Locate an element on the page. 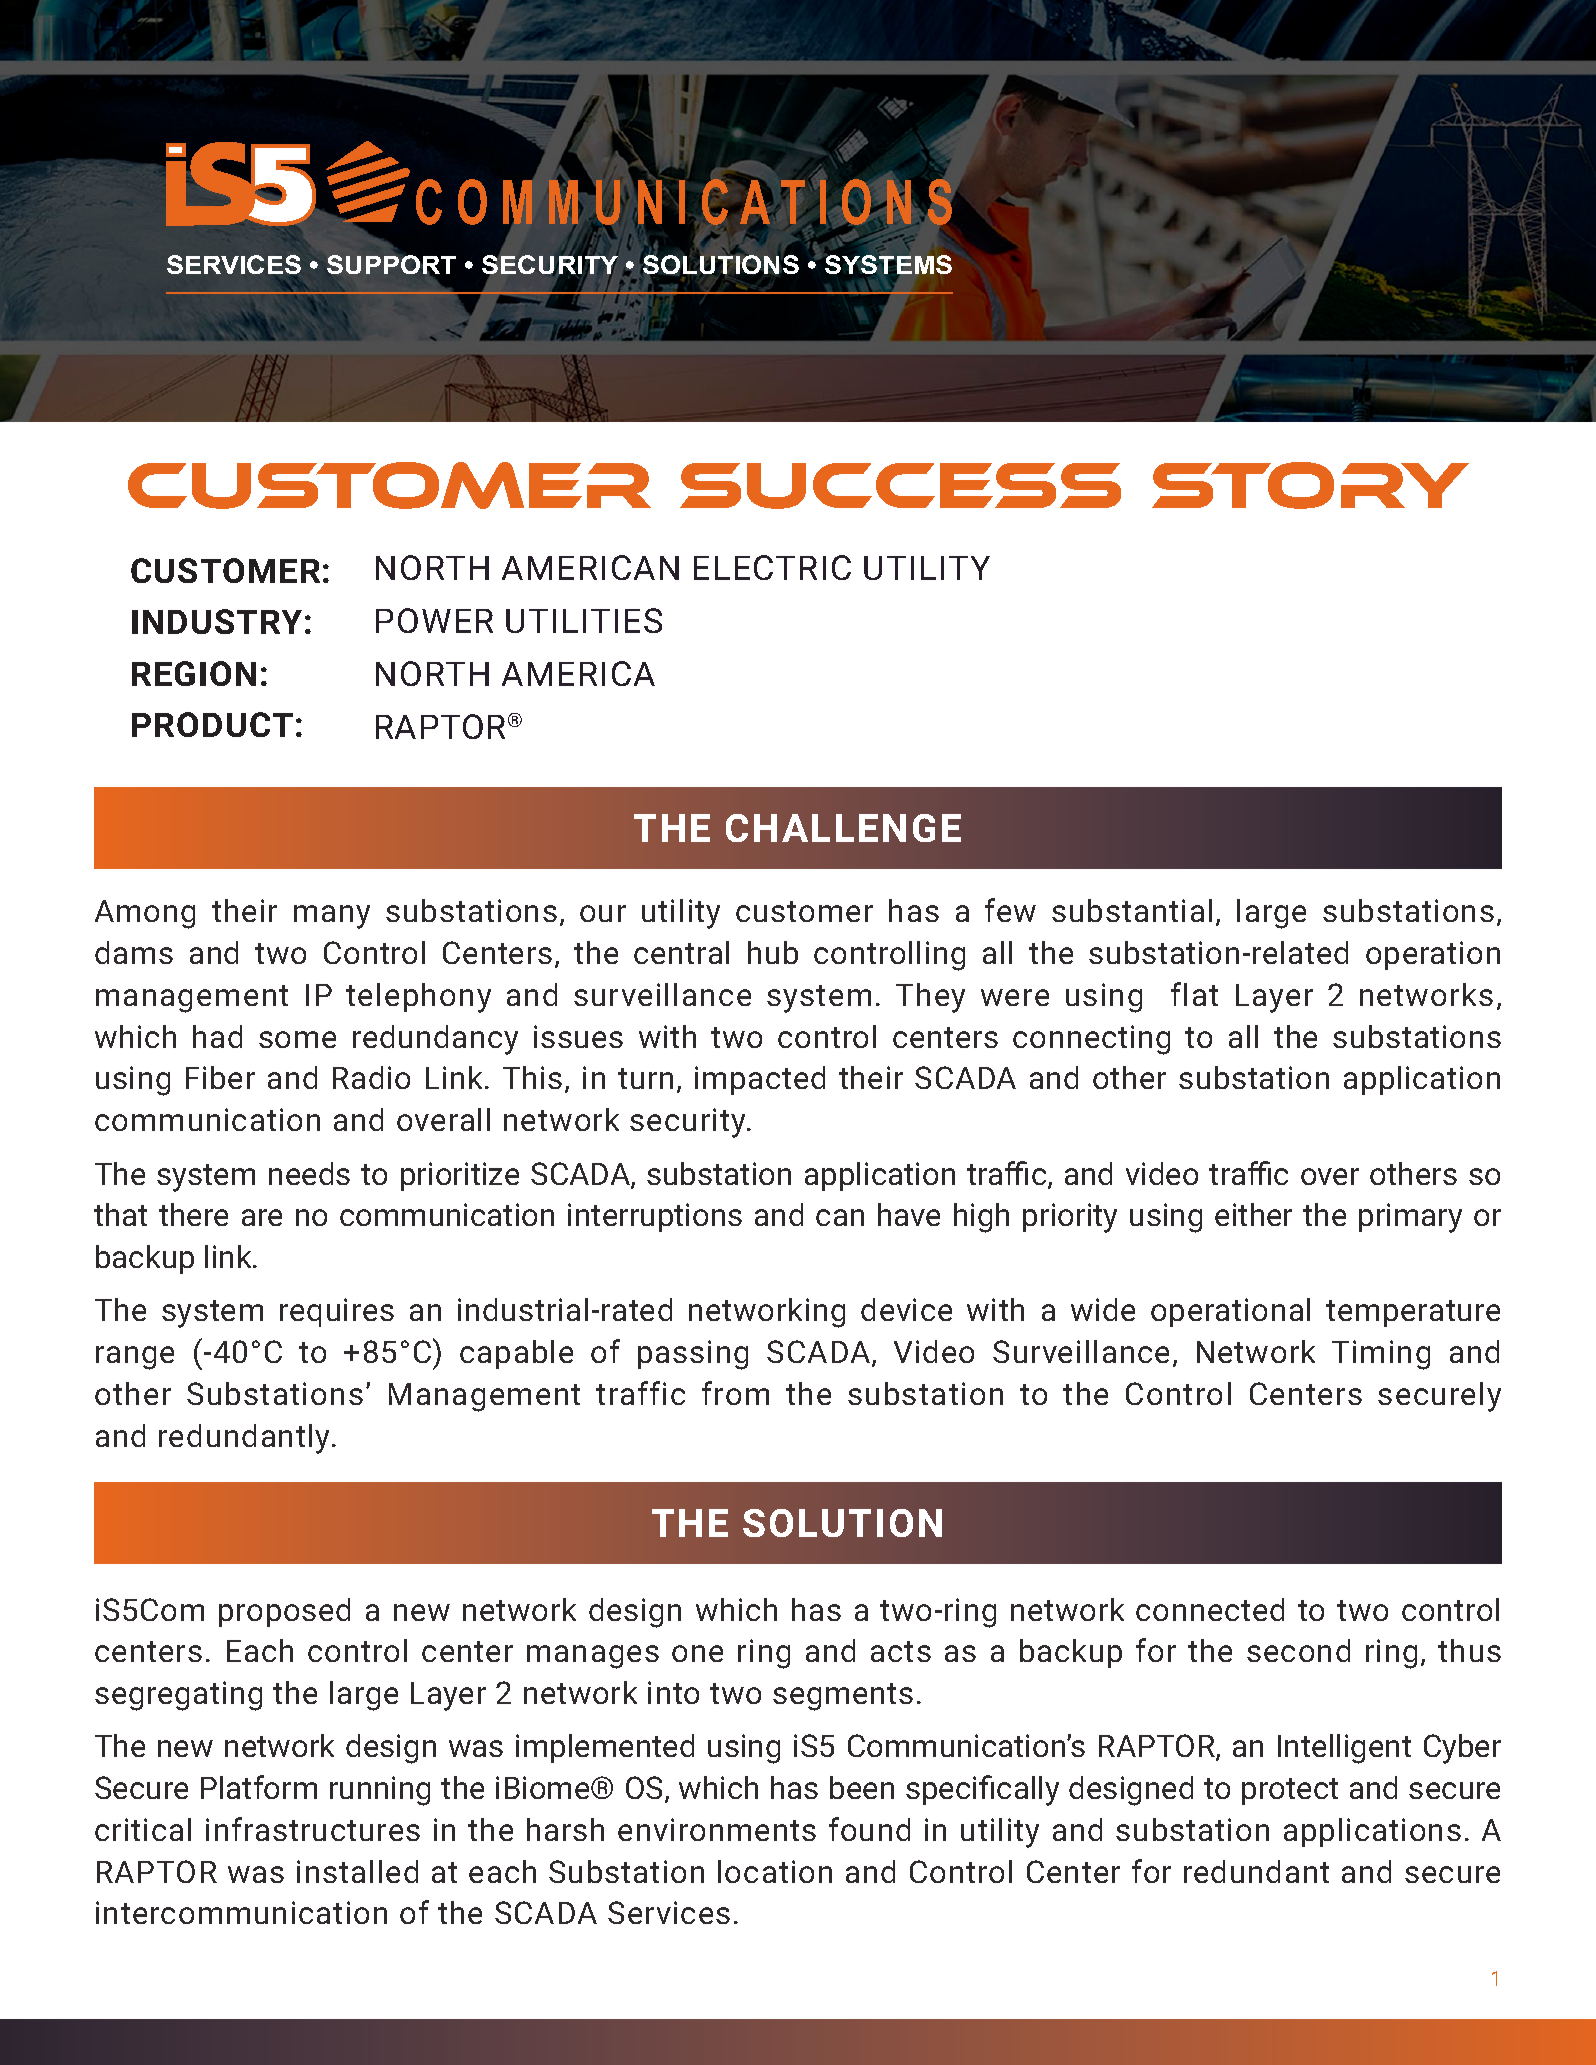 The height and width of the image is (2065, 1596). ELECTRIC is located at coordinates (772, 567).
